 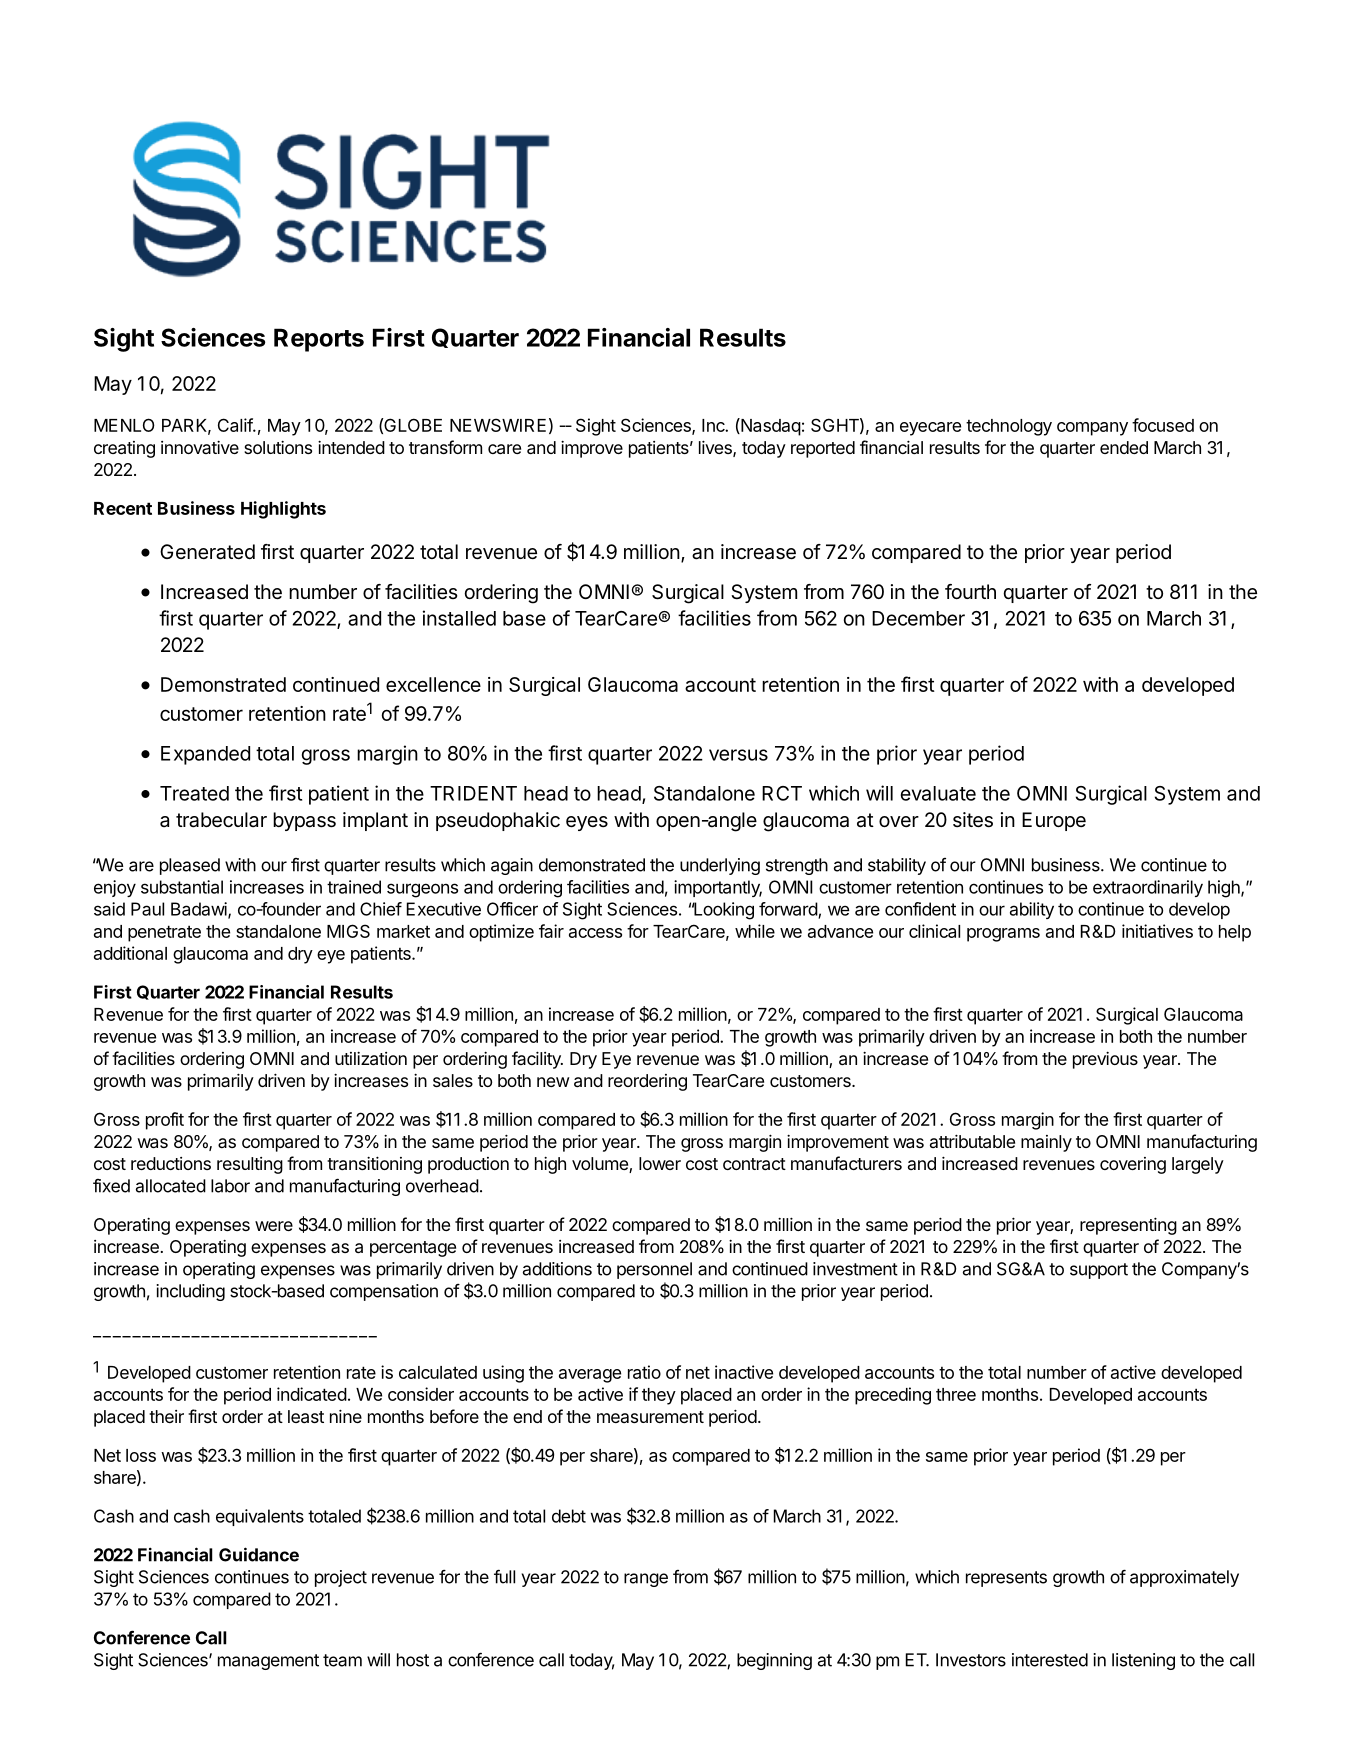 What do you see at coordinates (1054, 821) in the screenshot?
I see `Europe` at bounding box center [1054, 821].
